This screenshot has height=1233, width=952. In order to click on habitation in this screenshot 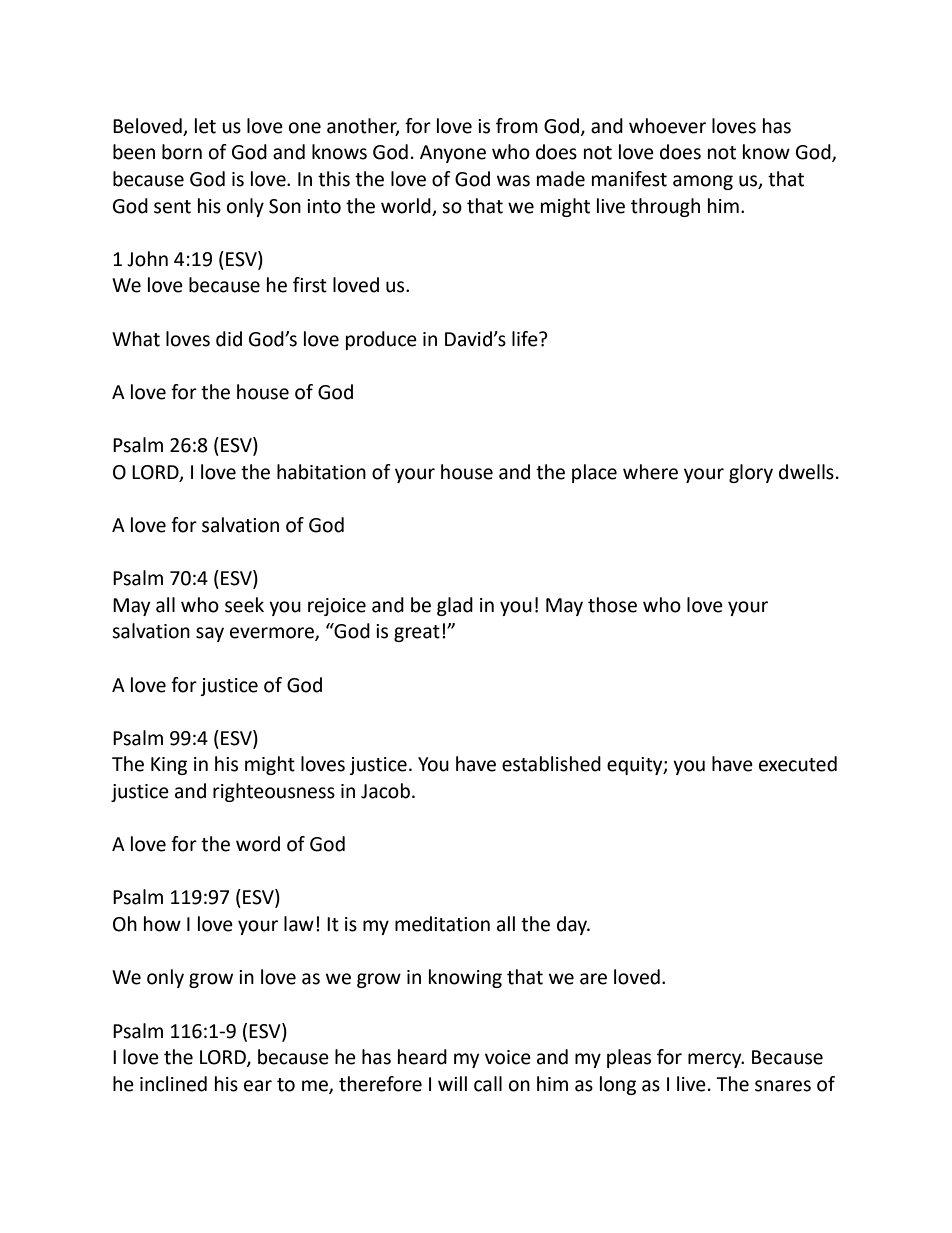, I will do `click(321, 472)`.
